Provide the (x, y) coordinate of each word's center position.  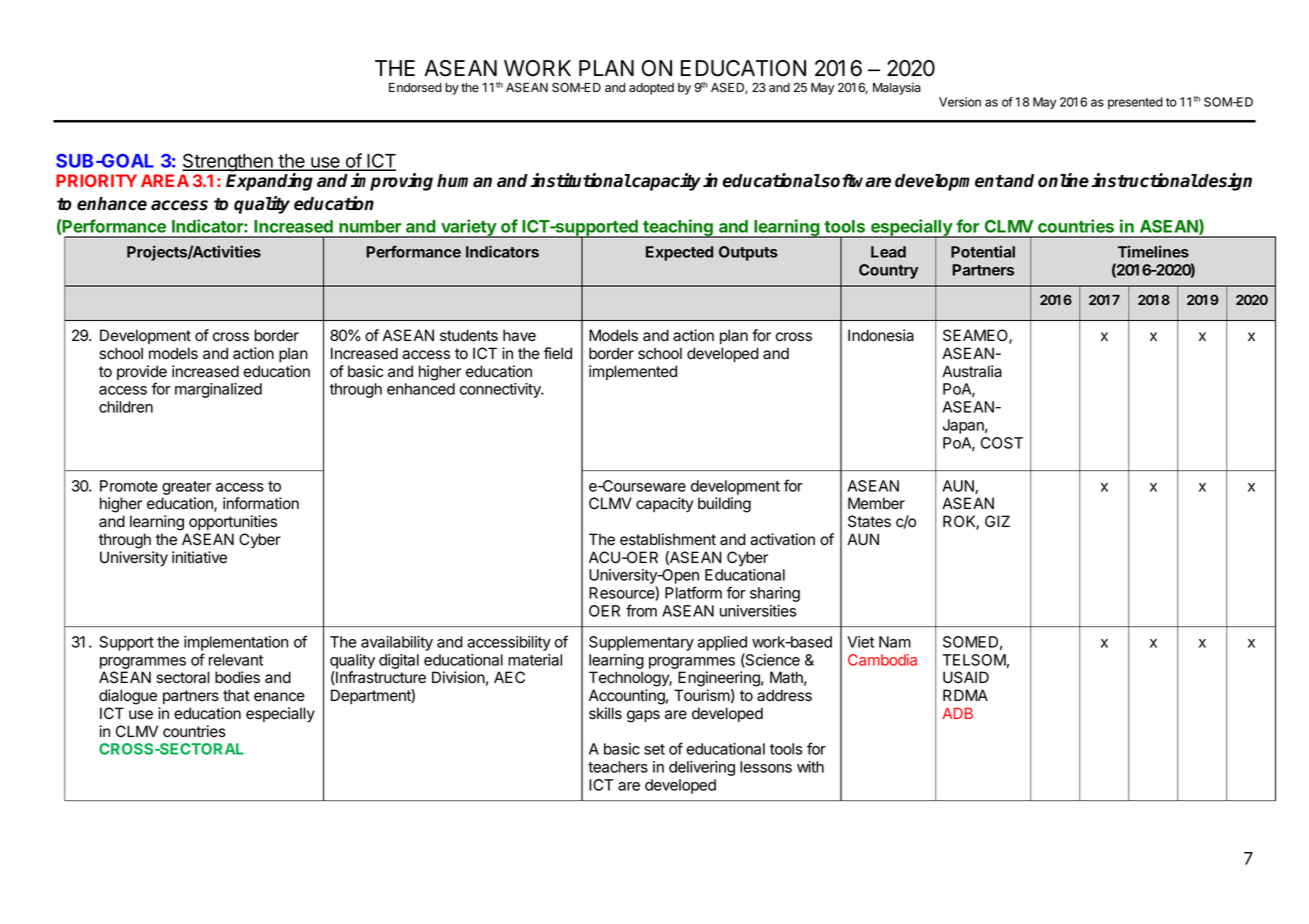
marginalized (218, 390)
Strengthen (228, 162)
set (654, 749)
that (236, 695)
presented (1135, 103)
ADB (957, 713)
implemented (633, 372)
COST (1002, 443)
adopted (651, 89)
